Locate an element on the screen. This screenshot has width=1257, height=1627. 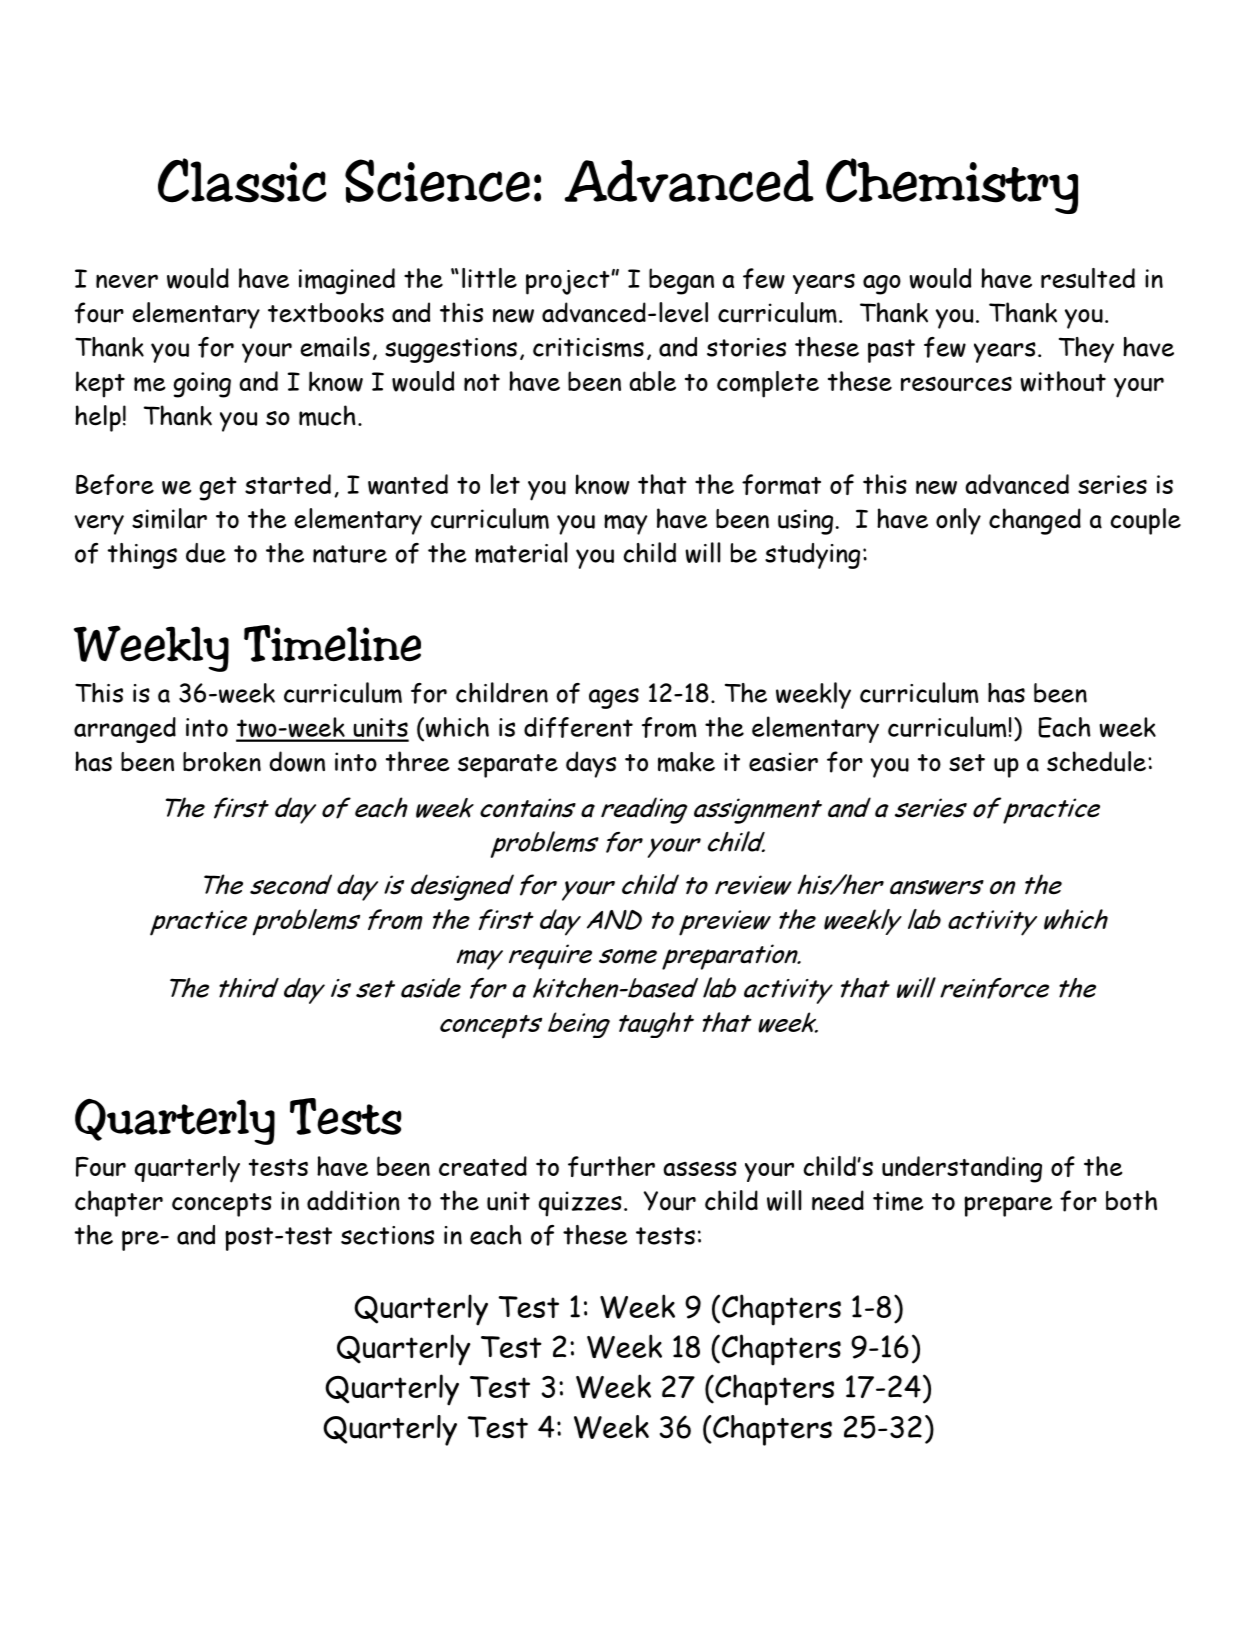
broken is located at coordinates (222, 762).
